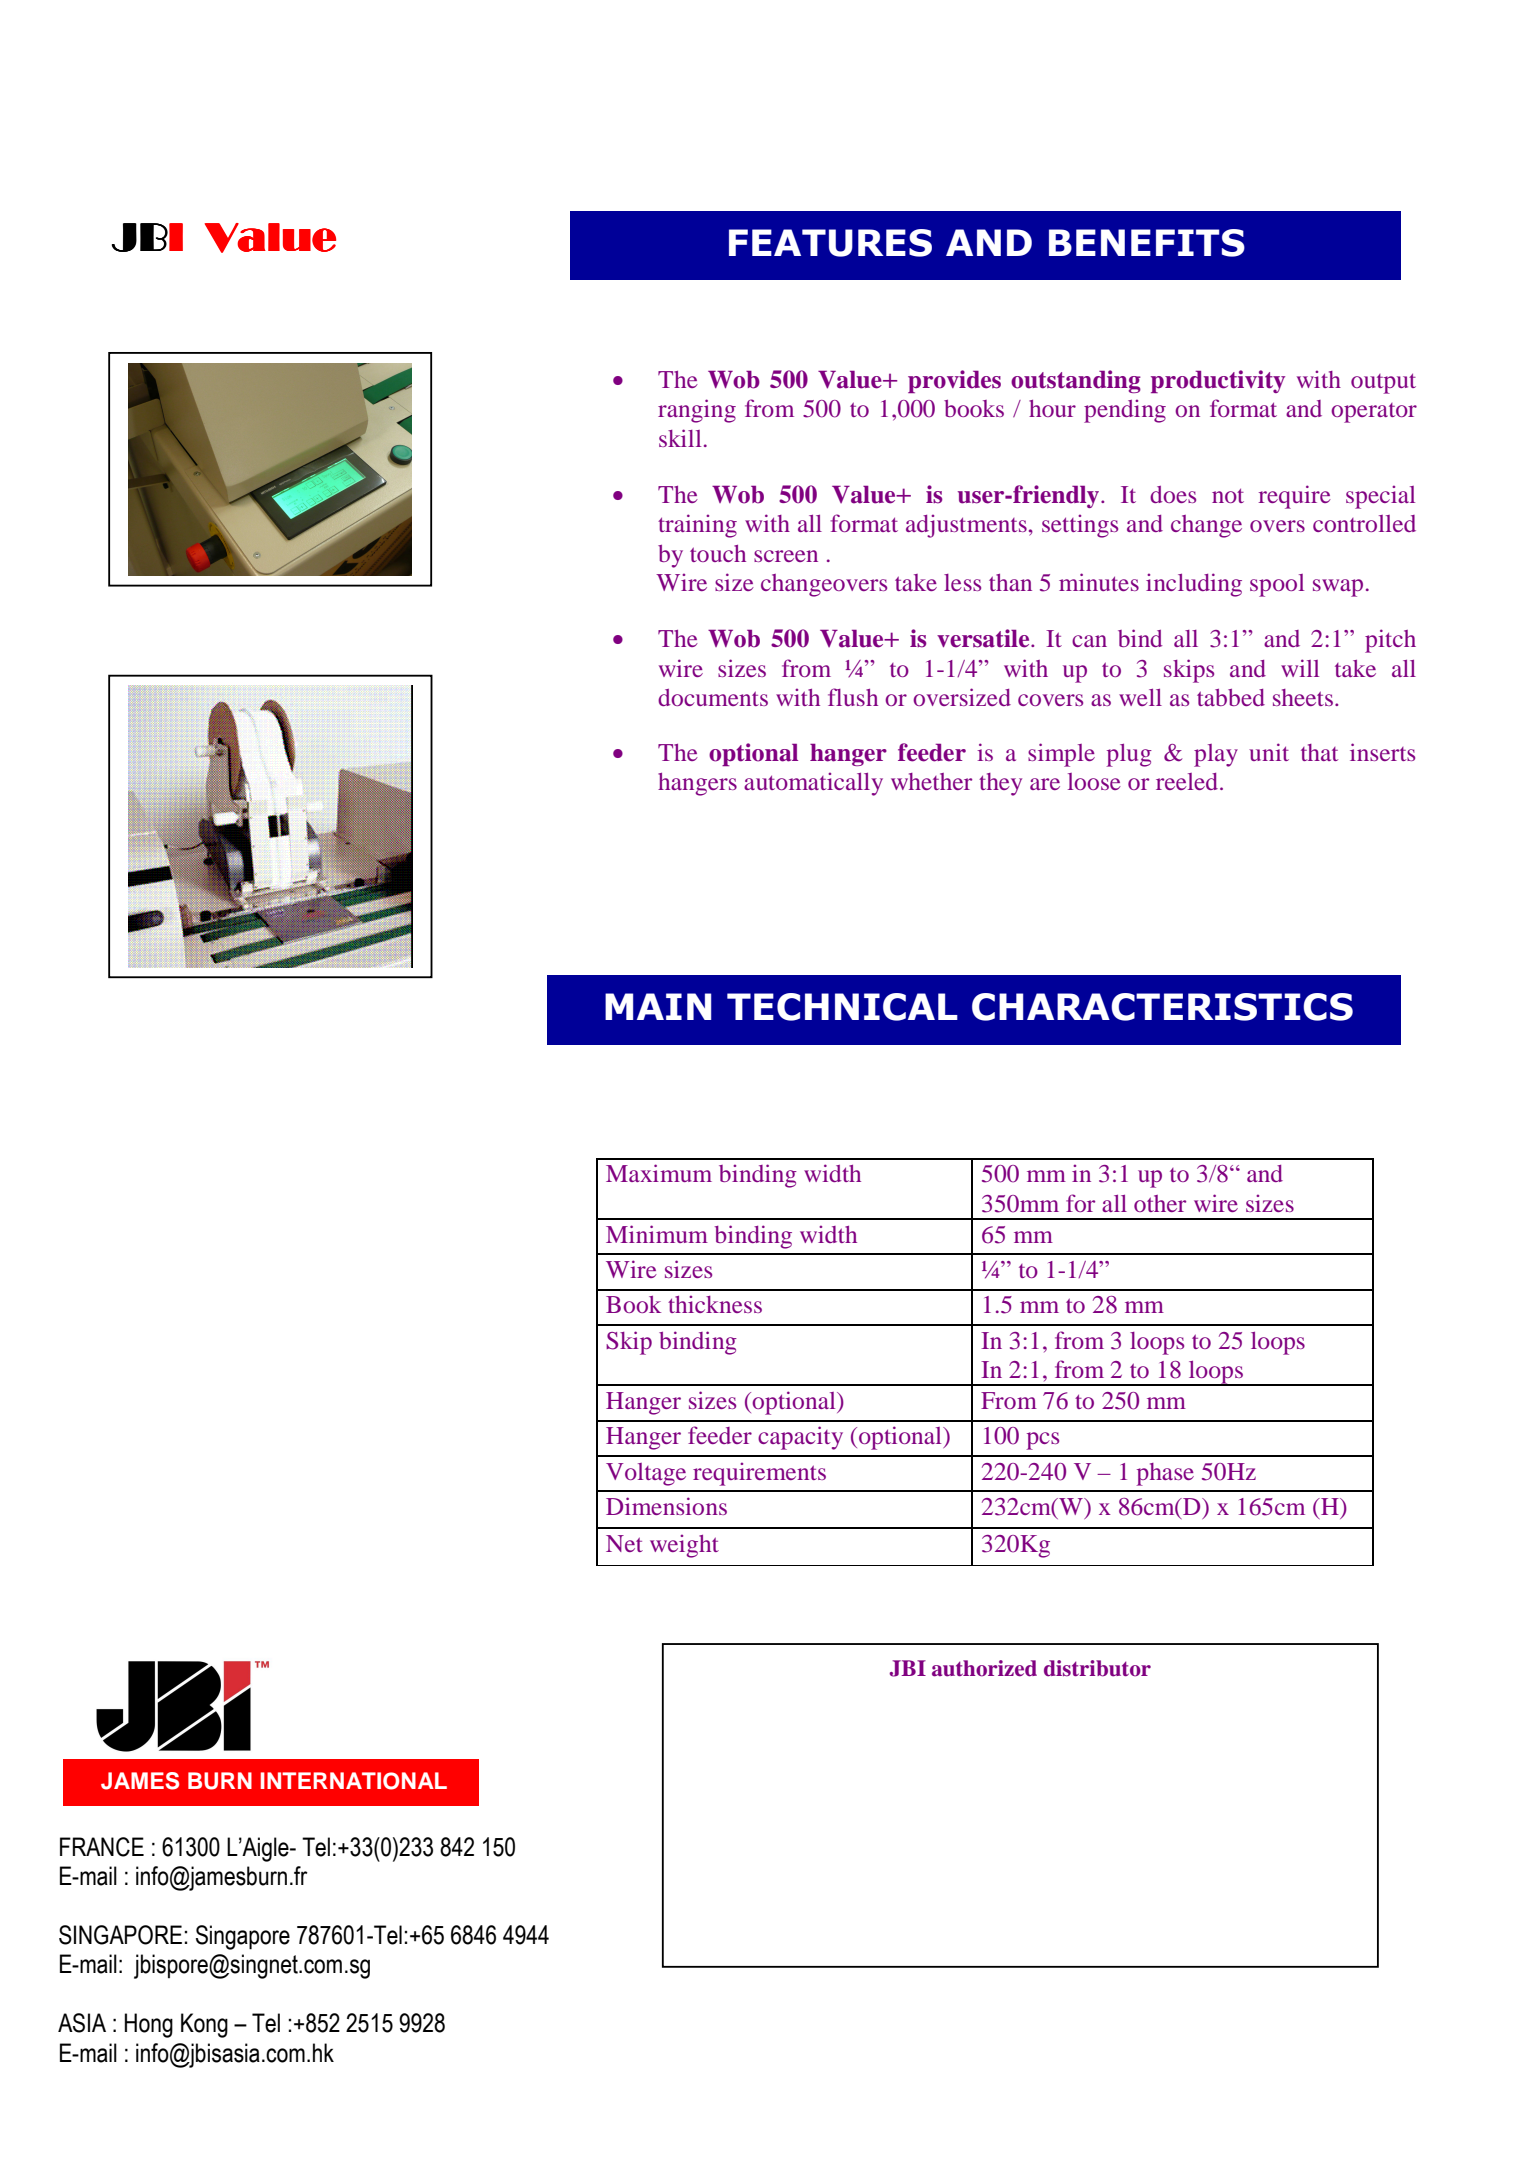 This screenshot has height=2157, width=1525. I want to click on documents, so click(713, 697).
